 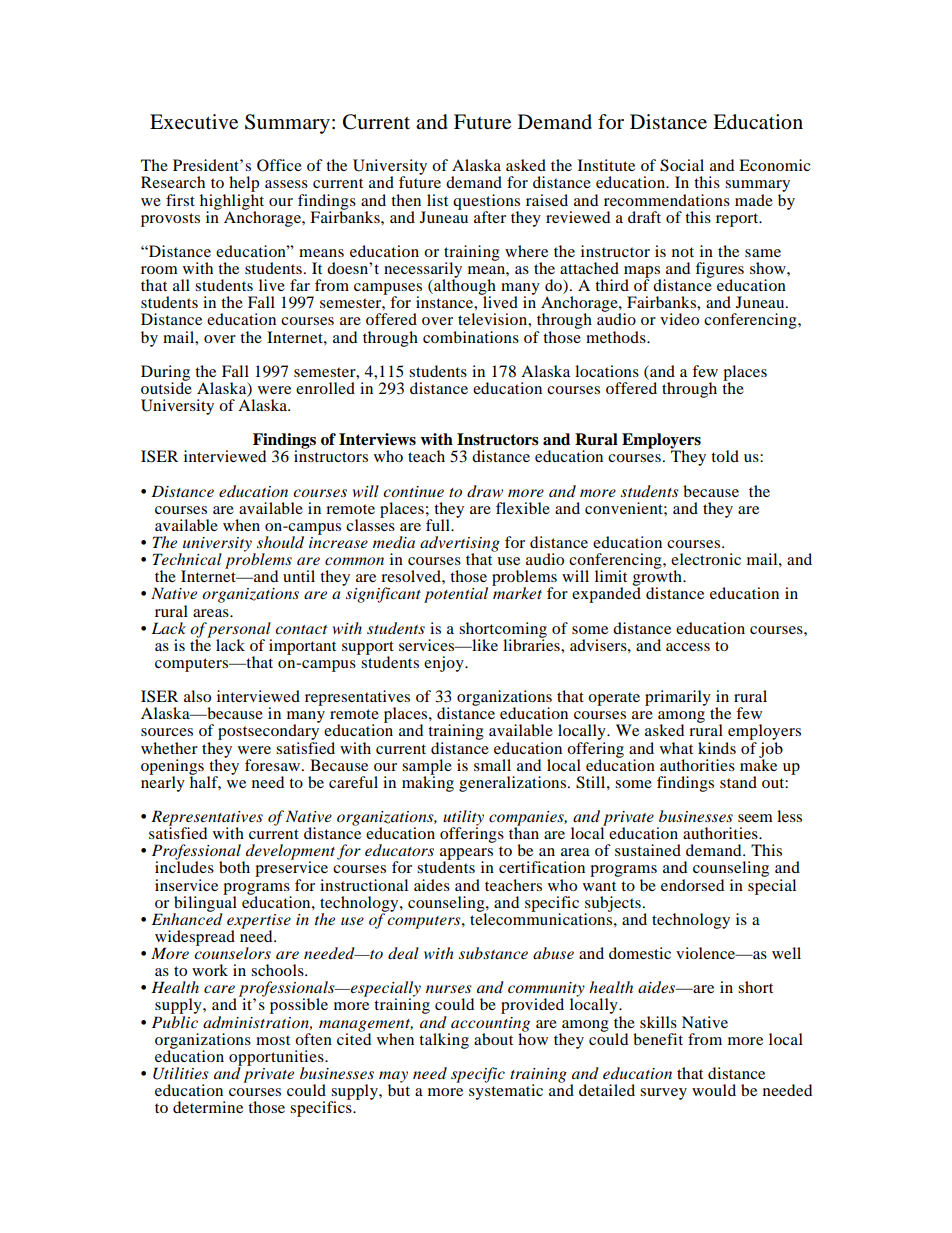 What do you see at coordinates (244, 185) in the document?
I see `help` at bounding box center [244, 185].
